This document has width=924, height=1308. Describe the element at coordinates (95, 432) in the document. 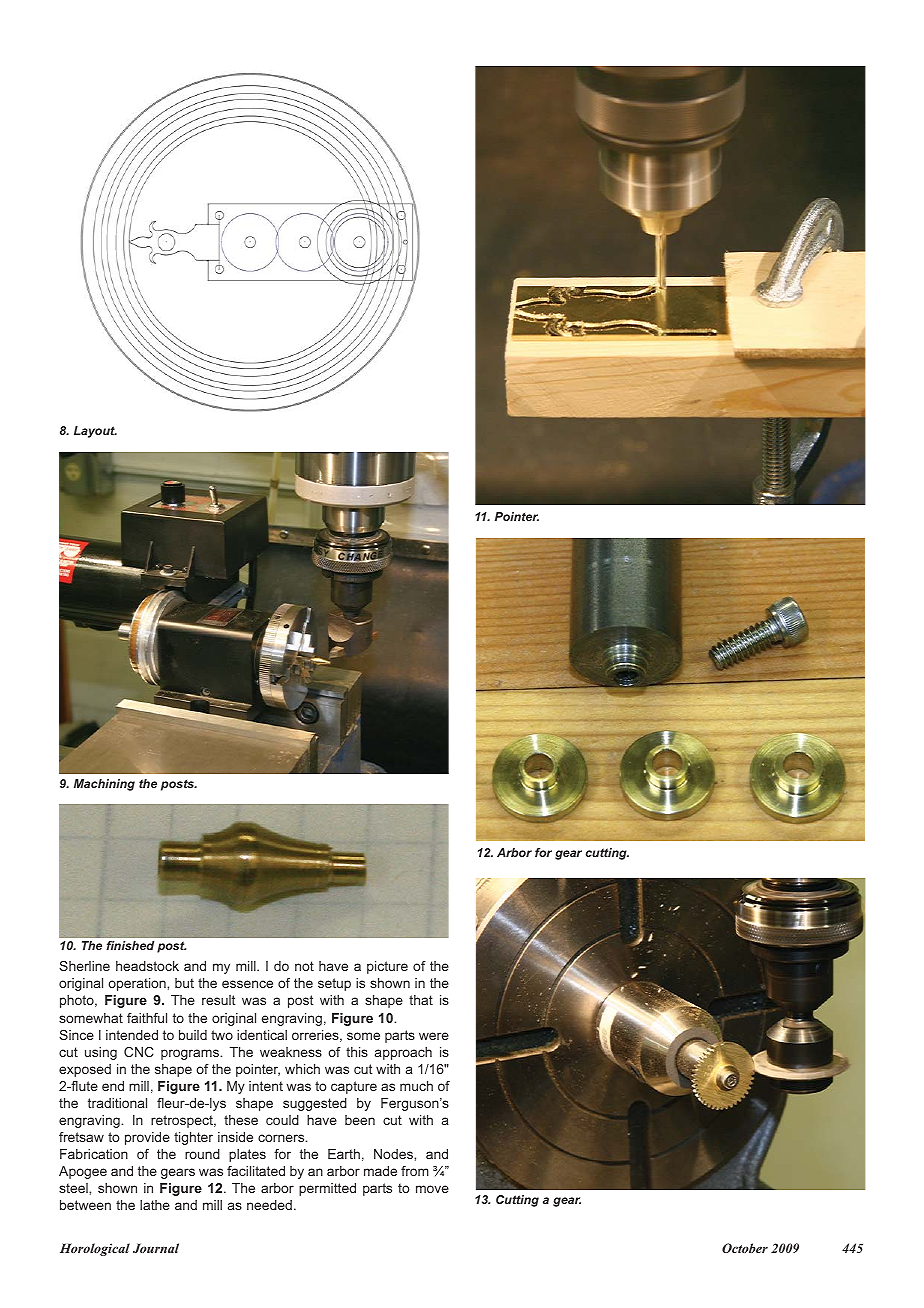

I see `Layout` at that location.
